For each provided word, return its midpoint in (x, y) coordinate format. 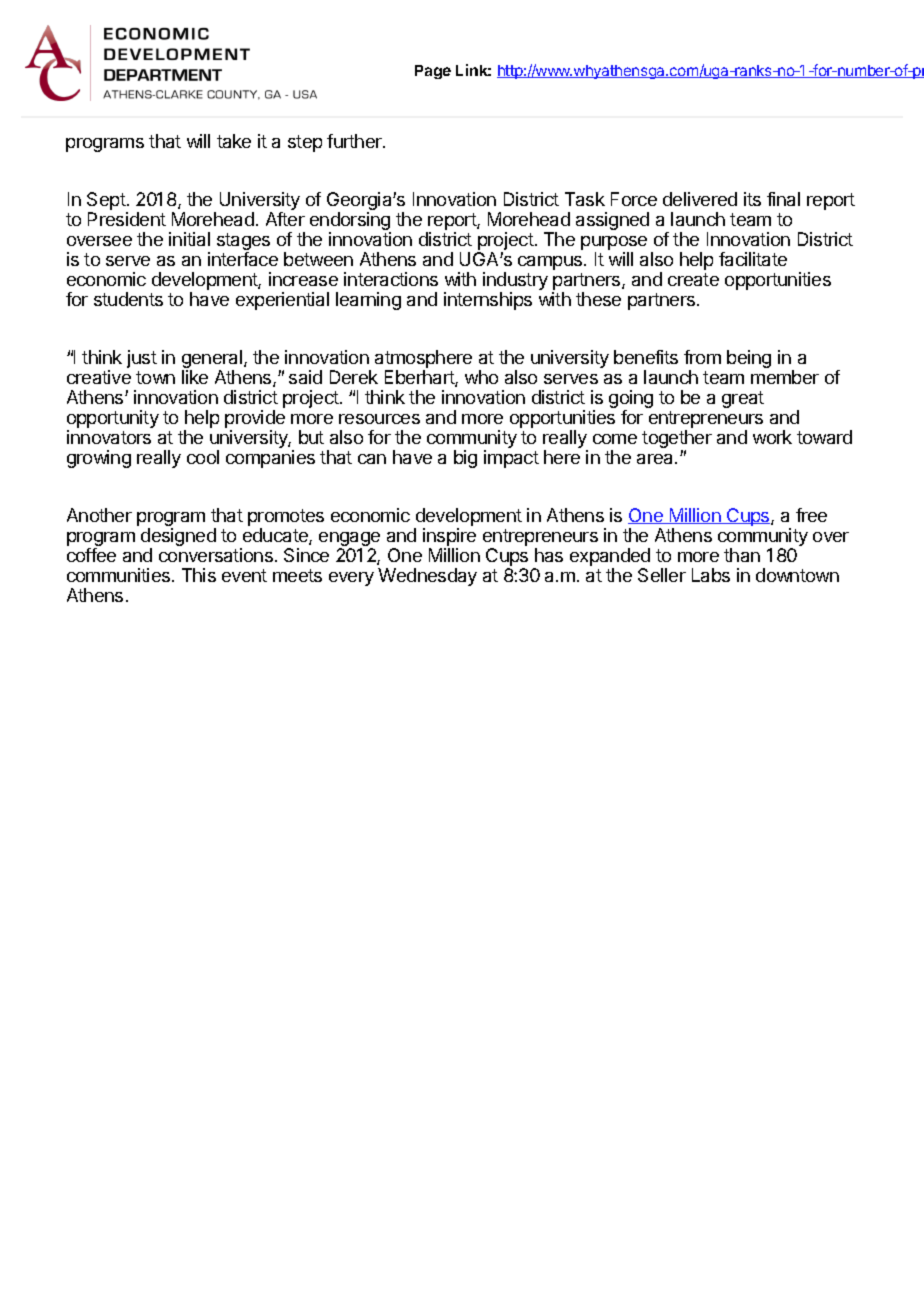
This (199, 575)
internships (488, 301)
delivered (700, 199)
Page (433, 72)
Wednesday (427, 577)
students (128, 299)
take (234, 141)
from (702, 357)
